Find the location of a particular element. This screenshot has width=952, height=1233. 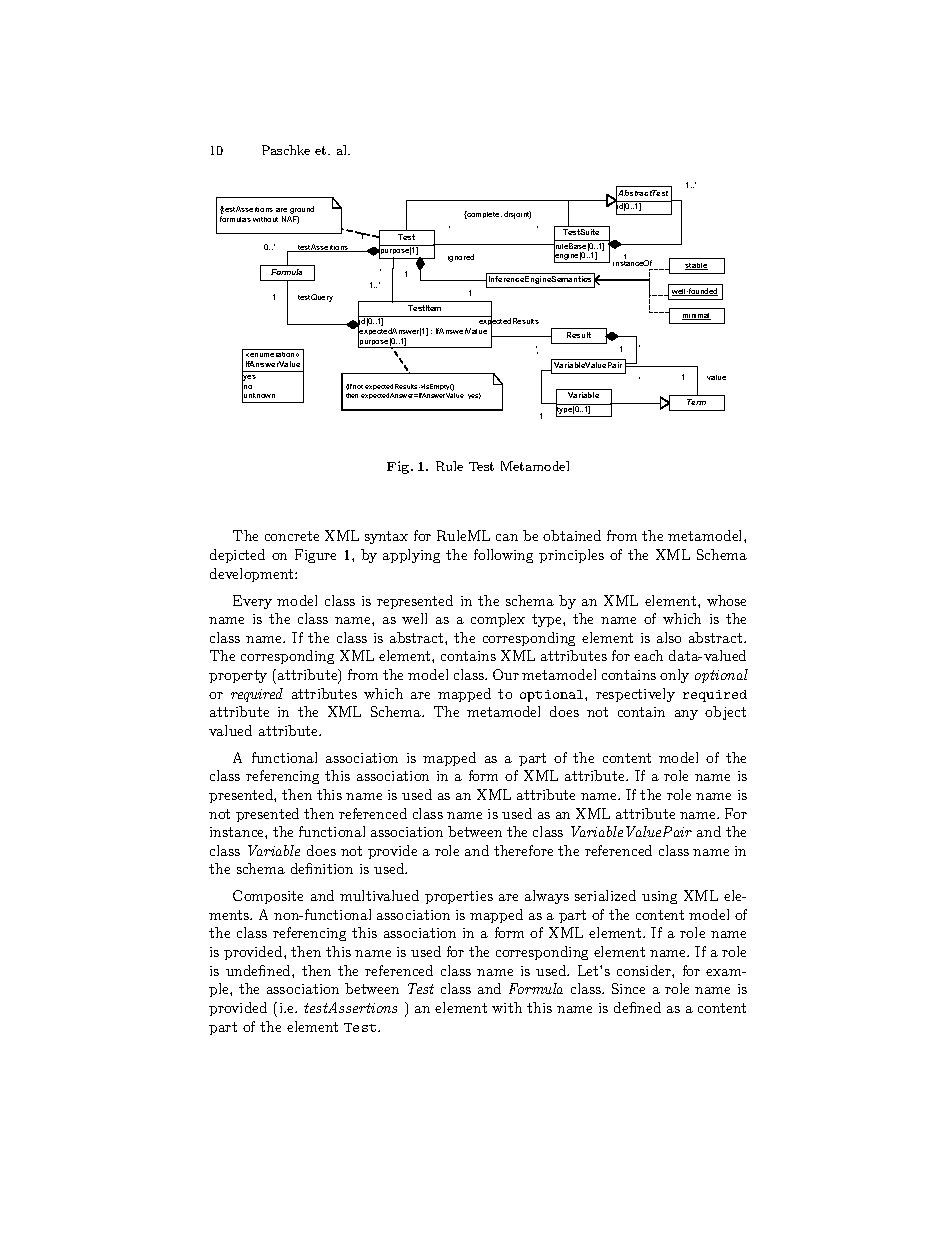

ignored is located at coordinates (461, 258).
